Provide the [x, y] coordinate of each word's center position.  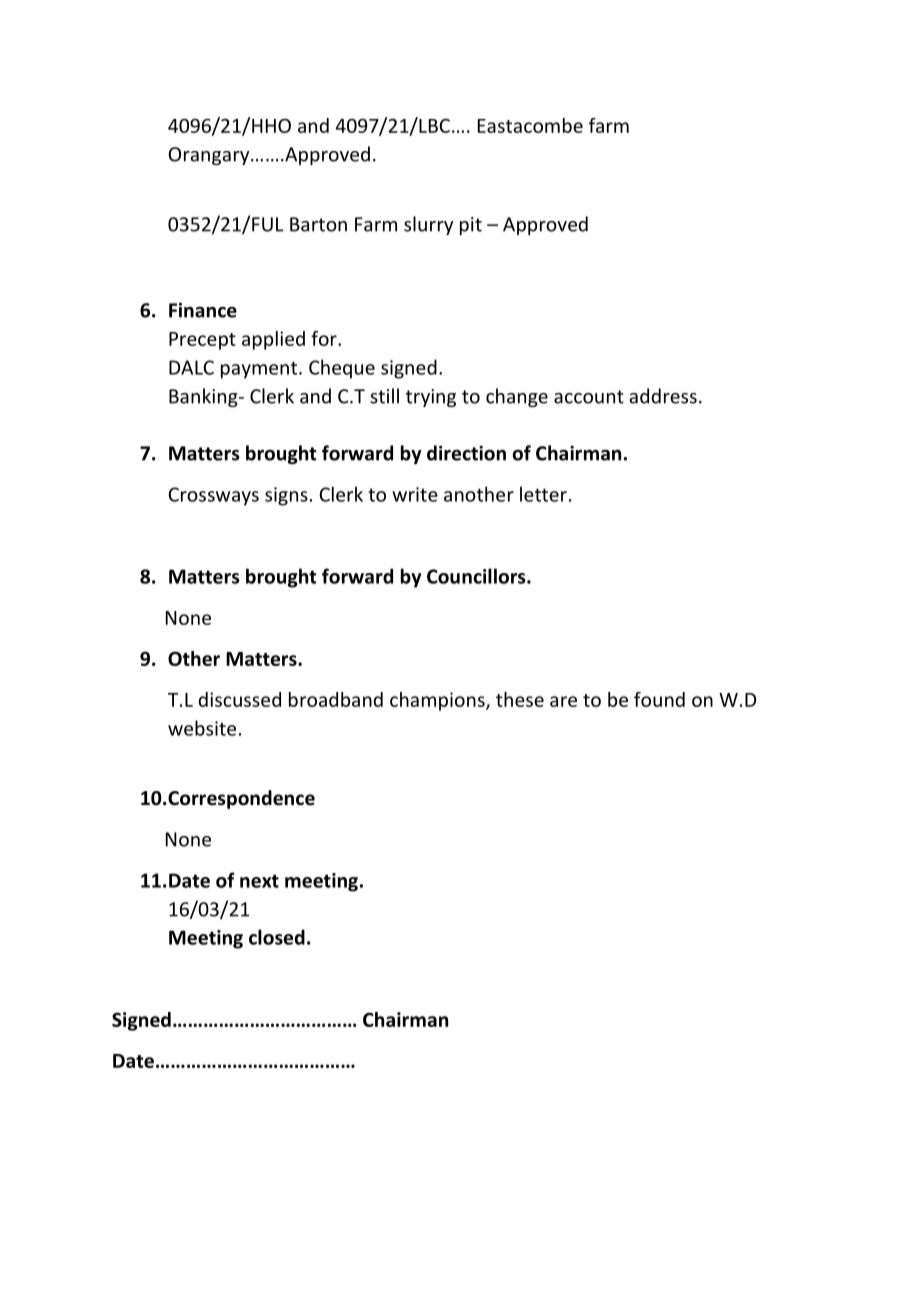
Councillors [477, 576]
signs [286, 496]
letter [543, 494]
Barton [318, 224]
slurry [428, 225]
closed [277, 937]
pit [471, 226]
